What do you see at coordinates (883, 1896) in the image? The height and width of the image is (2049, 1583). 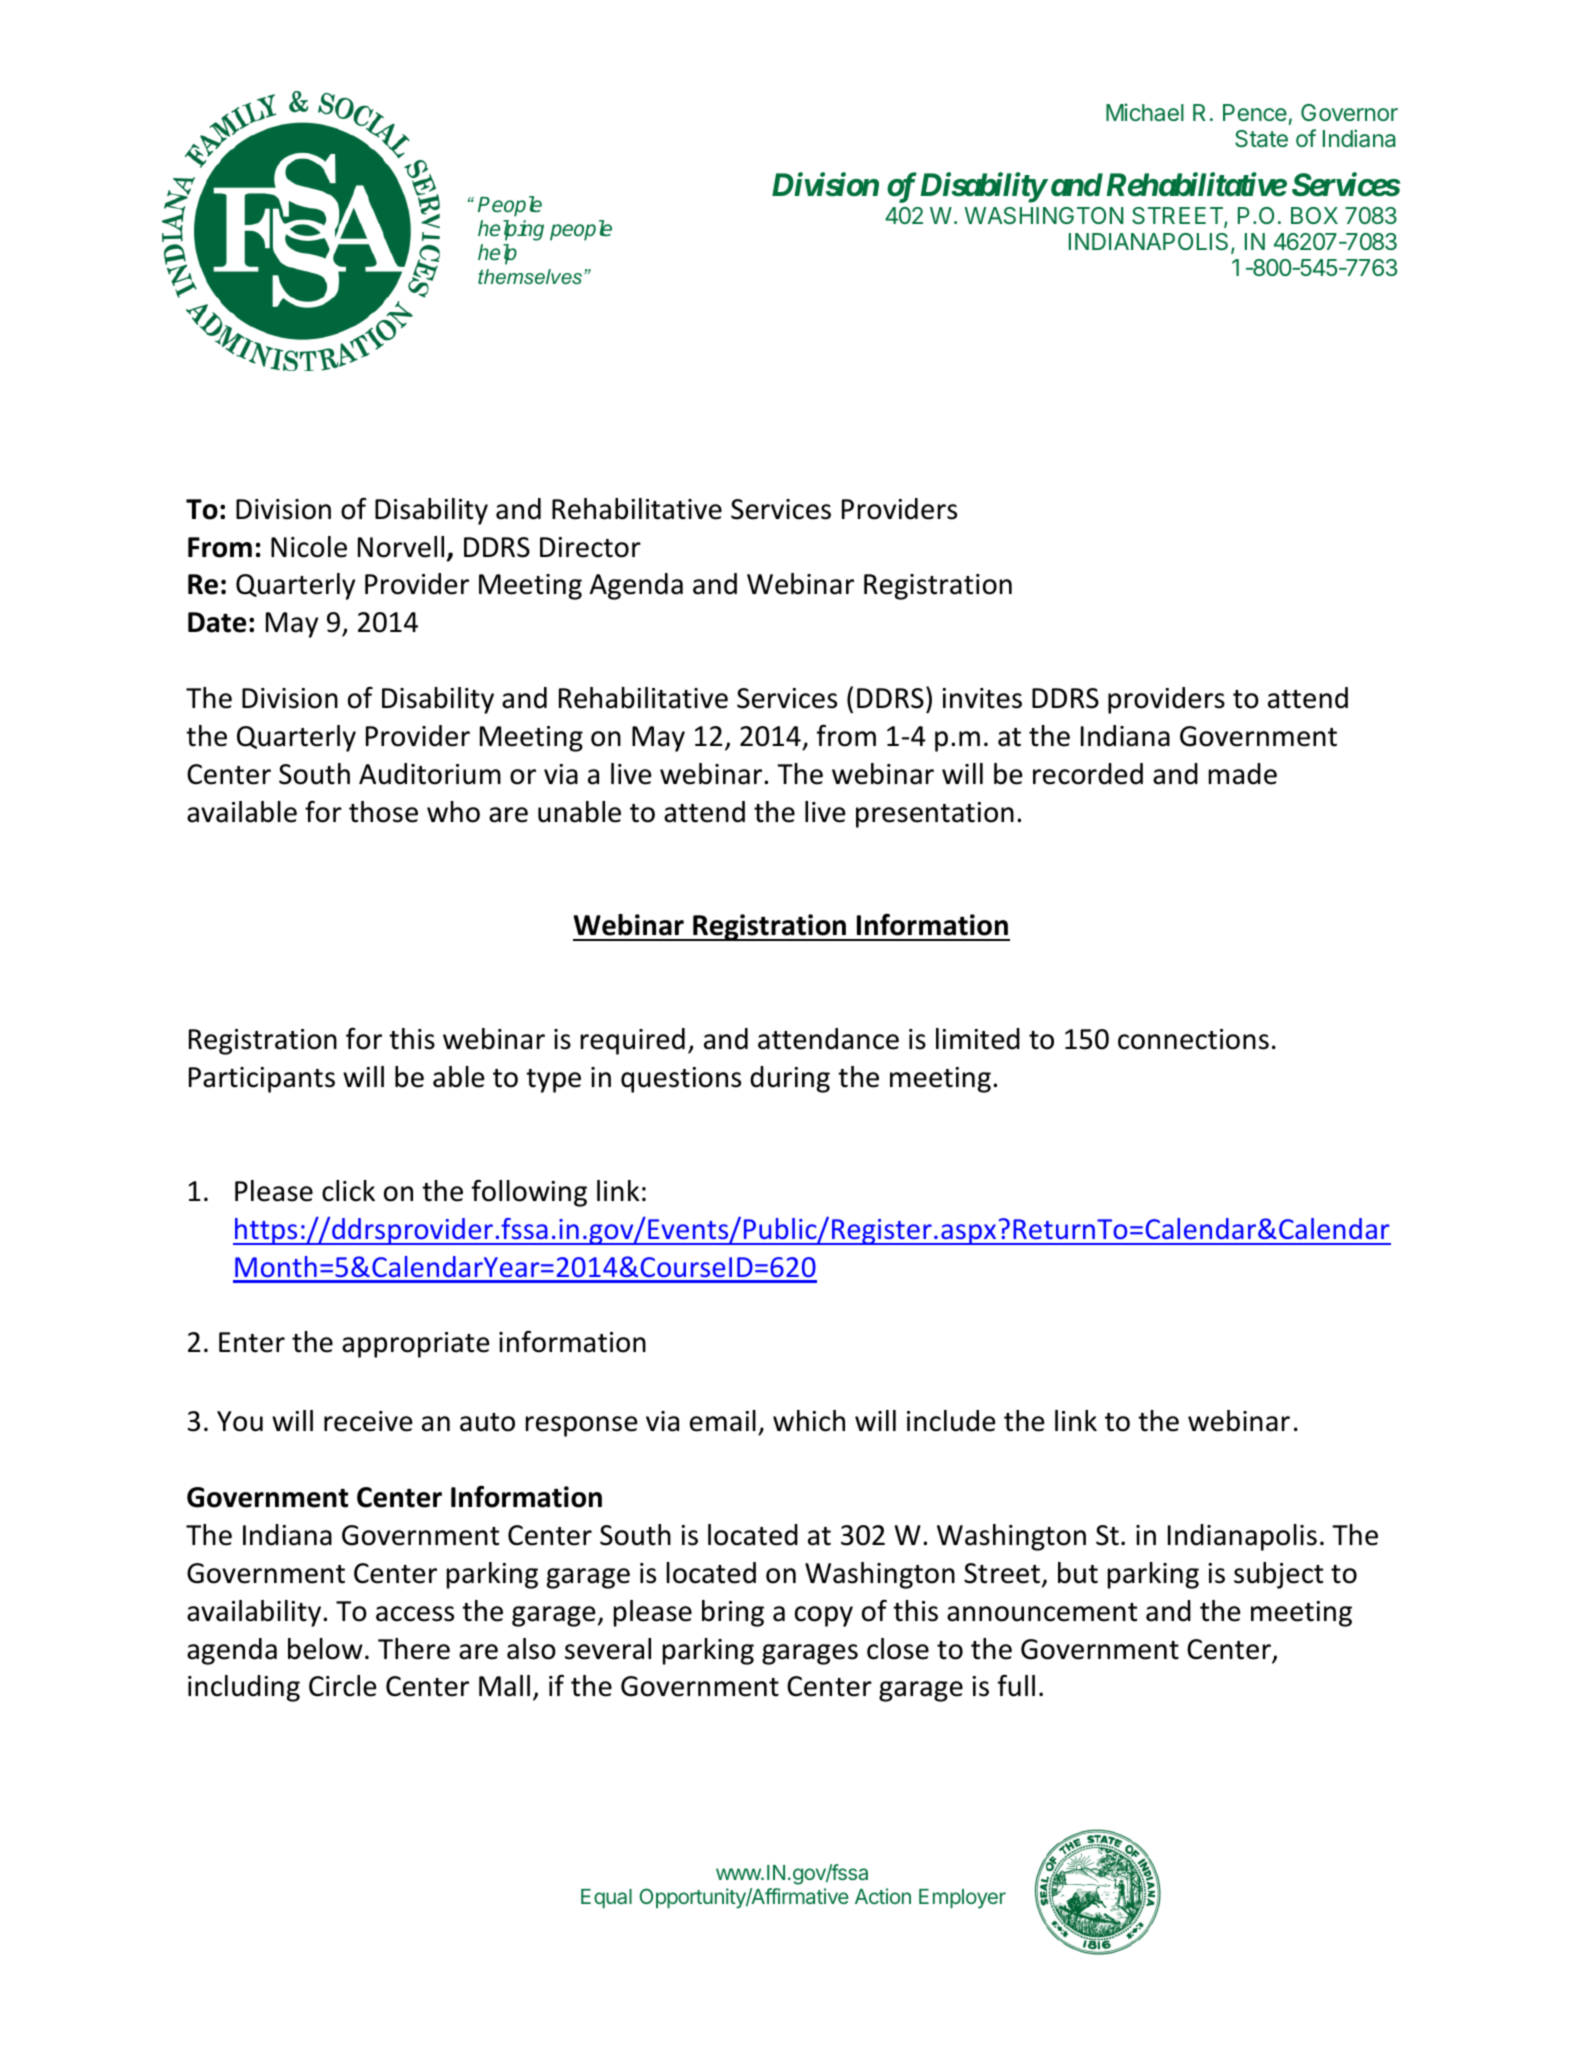 I see `Action` at bounding box center [883, 1896].
